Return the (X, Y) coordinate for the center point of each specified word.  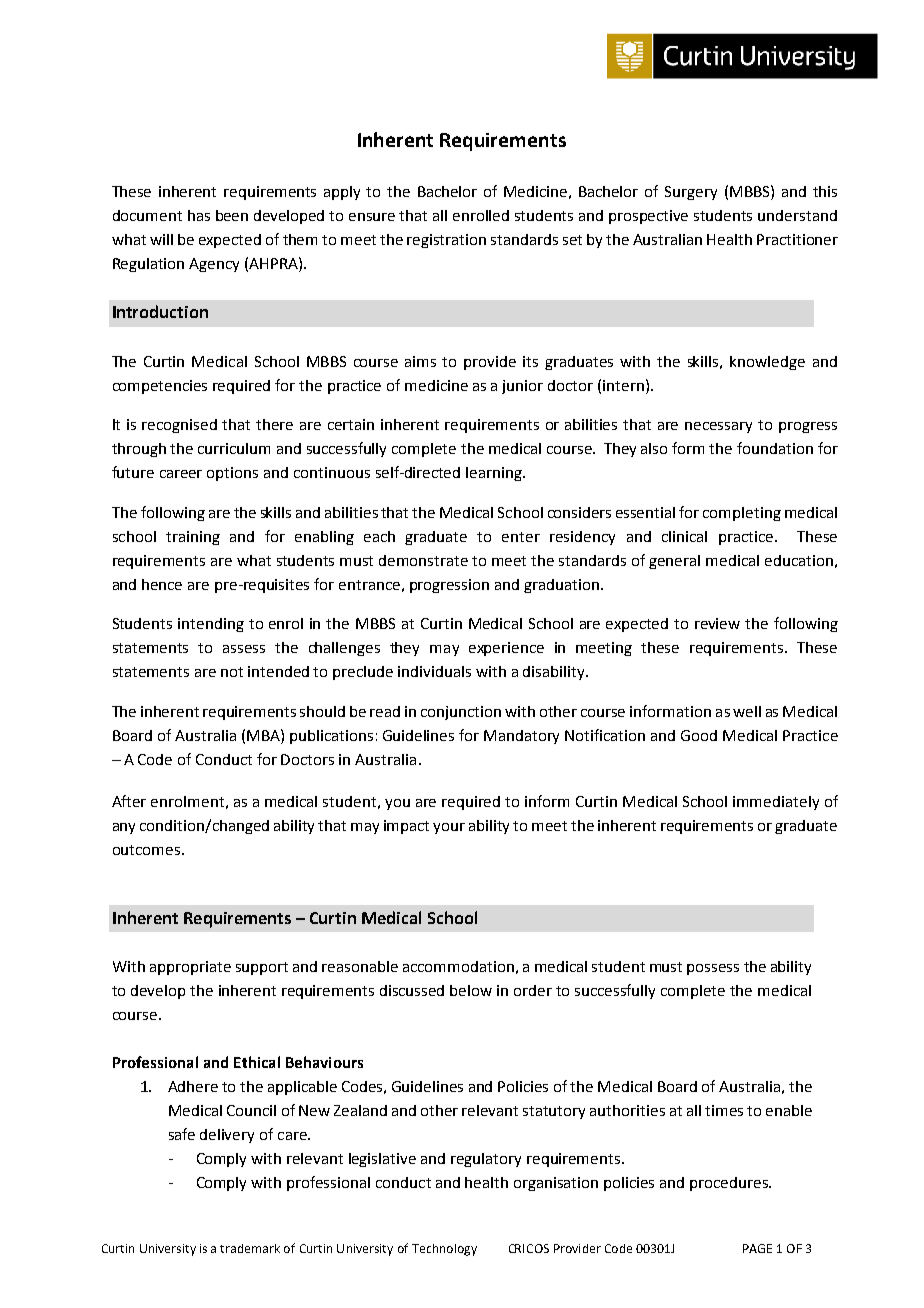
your (449, 828)
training (193, 538)
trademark (250, 1248)
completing (742, 514)
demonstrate (423, 560)
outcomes (148, 850)
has (199, 215)
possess (713, 969)
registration (446, 241)
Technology (444, 1250)
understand (797, 215)
